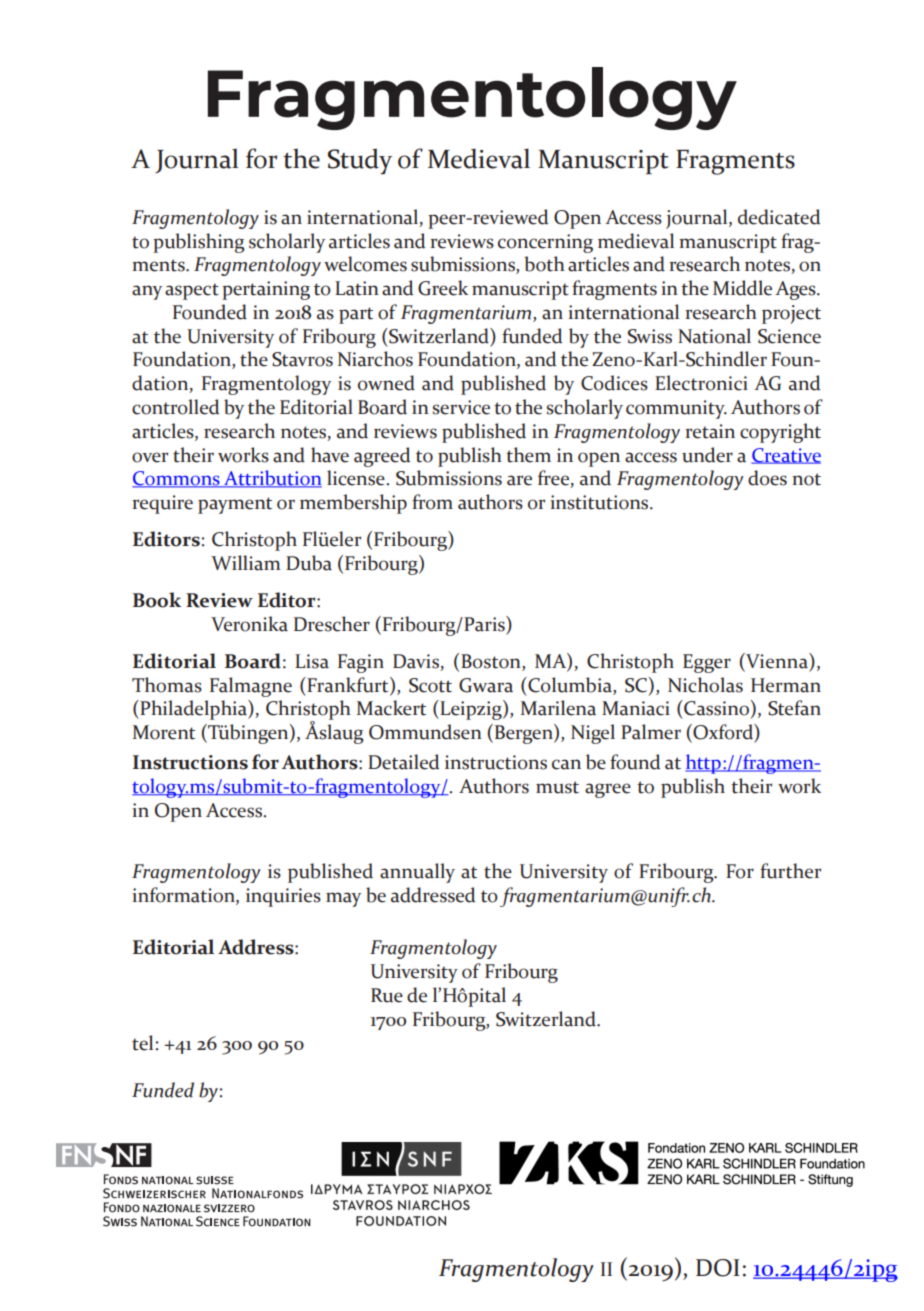 The image size is (924, 1311). I want to click on dedicated, so click(779, 217).
